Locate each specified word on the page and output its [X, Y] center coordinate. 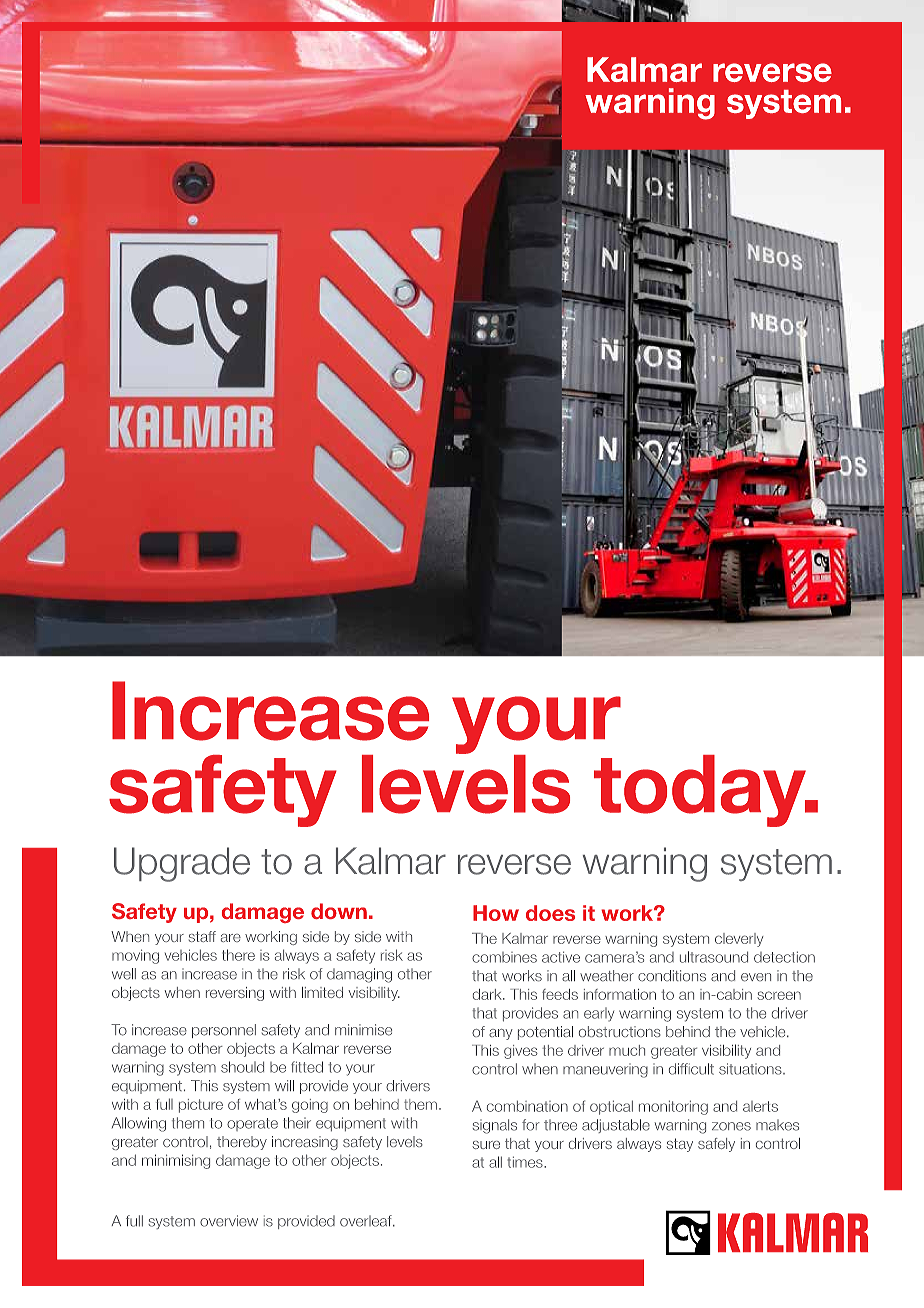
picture [201, 1106]
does [550, 913]
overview [229, 1221]
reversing [235, 994]
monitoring [673, 1107]
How [496, 913]
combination [527, 1106]
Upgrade [182, 864]
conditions [672, 976]
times [526, 1162]
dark [488, 994]
